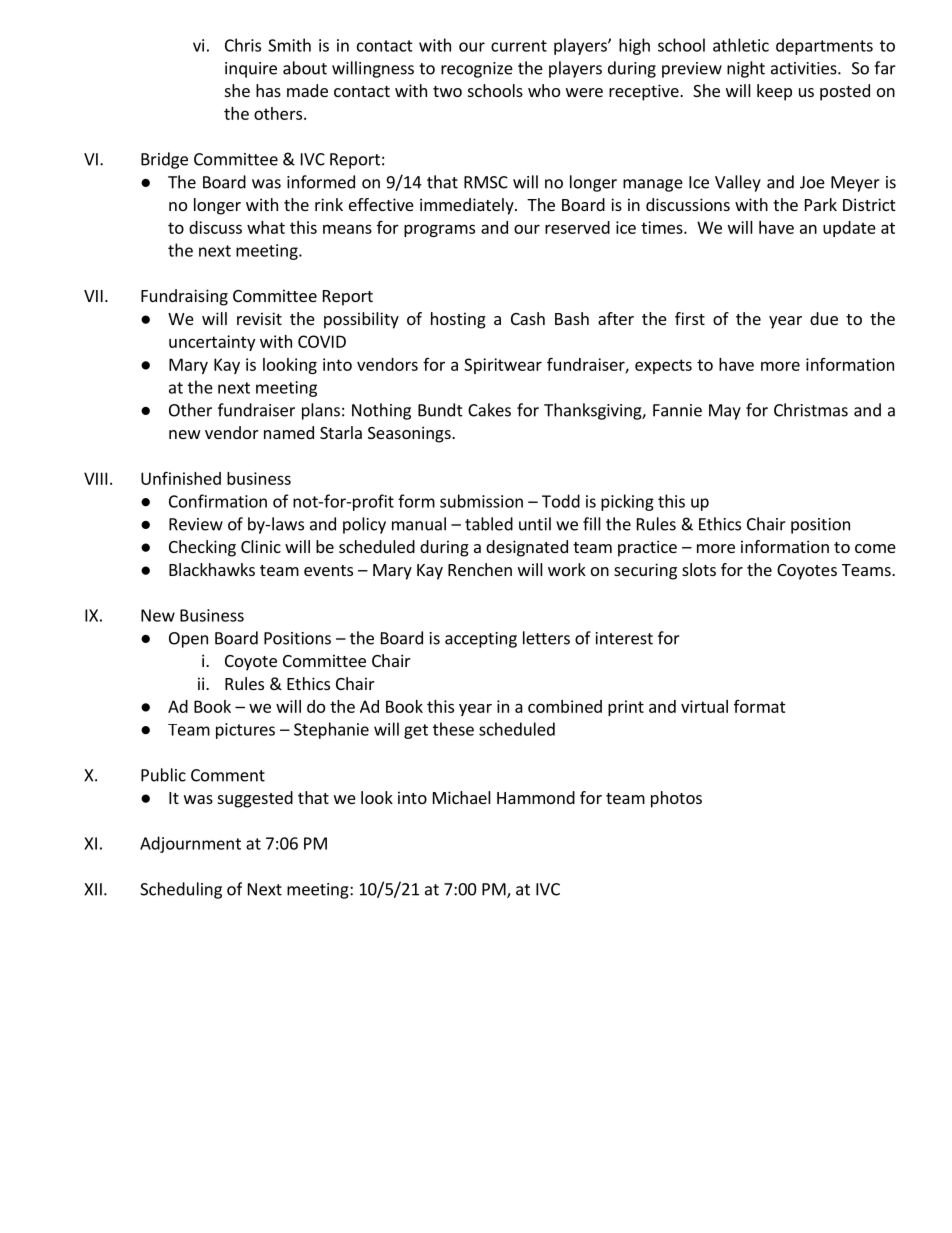 The image size is (952, 1233). Describe the element at coordinates (725, 412) in the page. I see `May` at that location.
